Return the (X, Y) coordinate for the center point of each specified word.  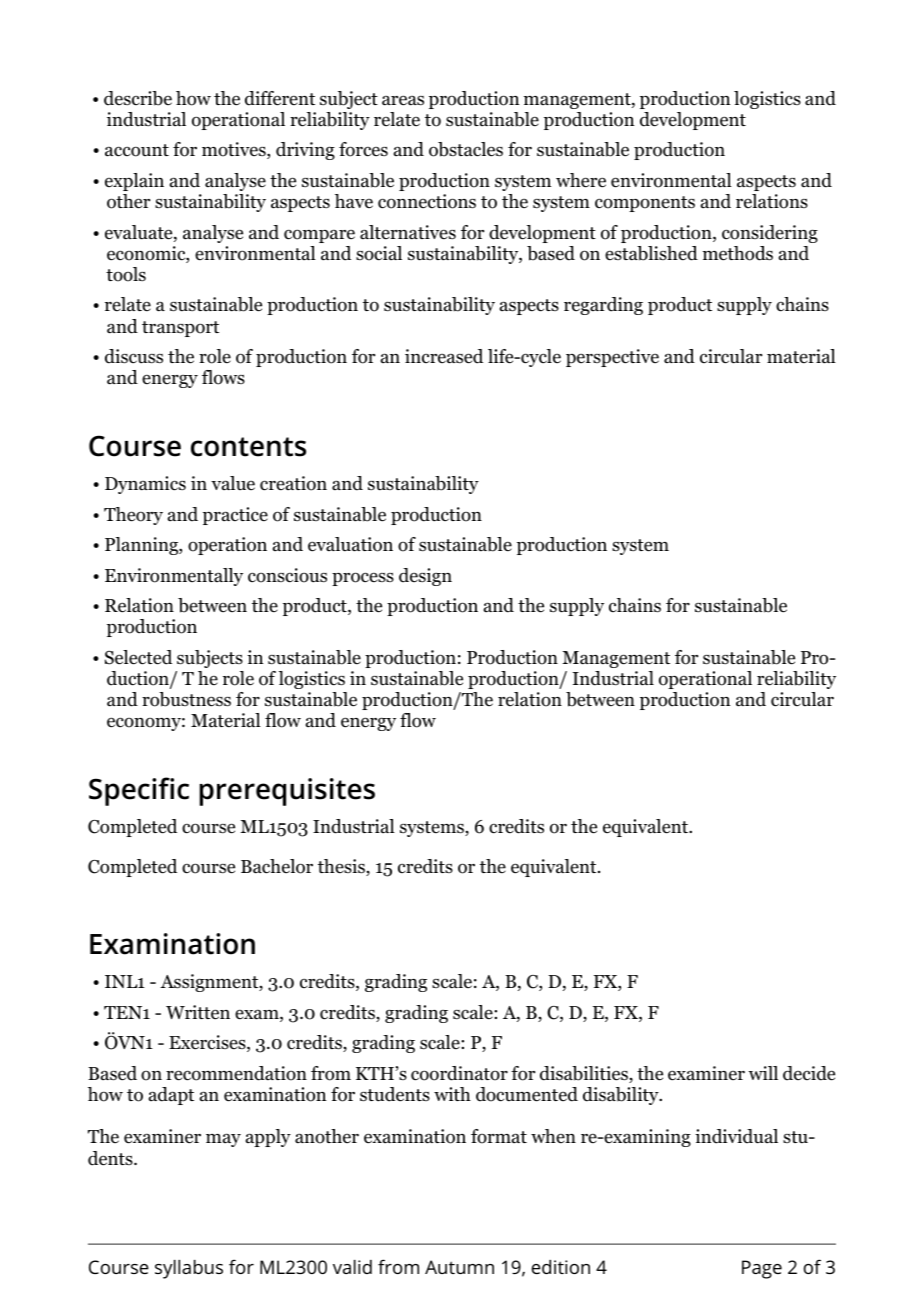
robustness (186, 699)
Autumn (459, 1267)
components (645, 204)
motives (235, 150)
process (363, 579)
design (425, 577)
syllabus (189, 1269)
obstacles (466, 149)
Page (762, 1269)
